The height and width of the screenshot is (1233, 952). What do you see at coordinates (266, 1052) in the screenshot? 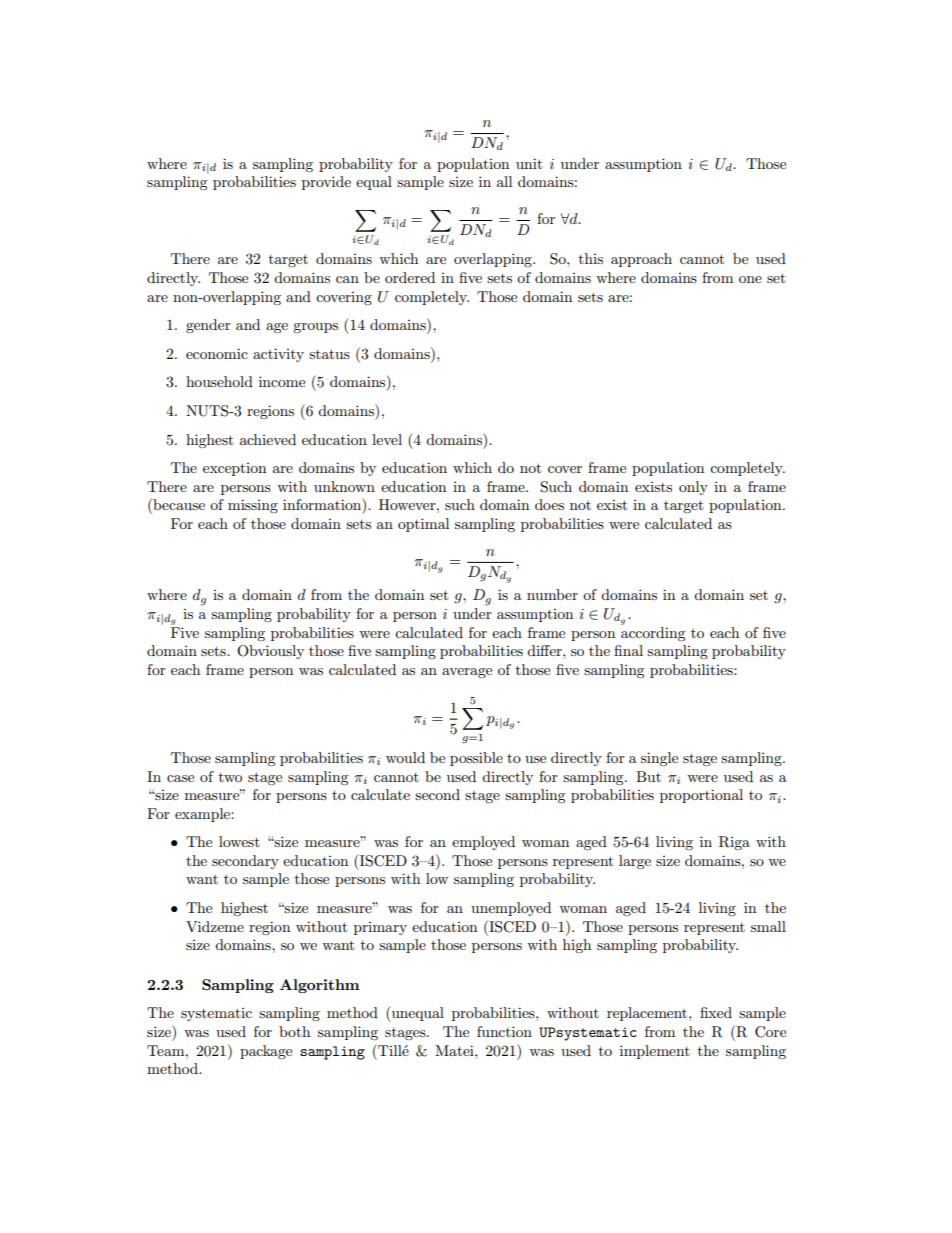
I see `package` at bounding box center [266, 1052].
